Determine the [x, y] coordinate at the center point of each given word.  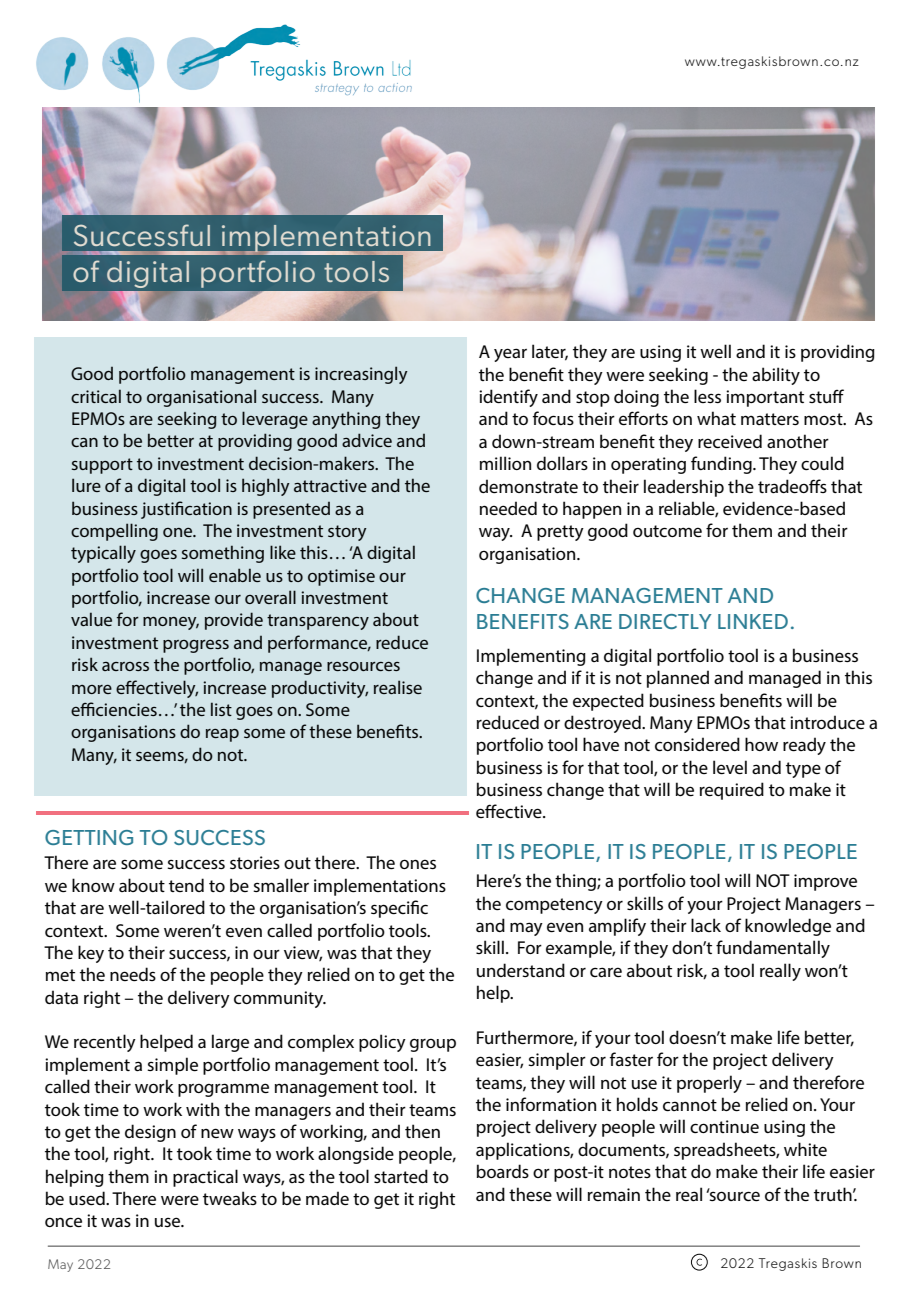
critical [96, 396]
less [707, 396]
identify [508, 398]
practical [205, 1178]
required [732, 791]
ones [418, 864]
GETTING [89, 837]
